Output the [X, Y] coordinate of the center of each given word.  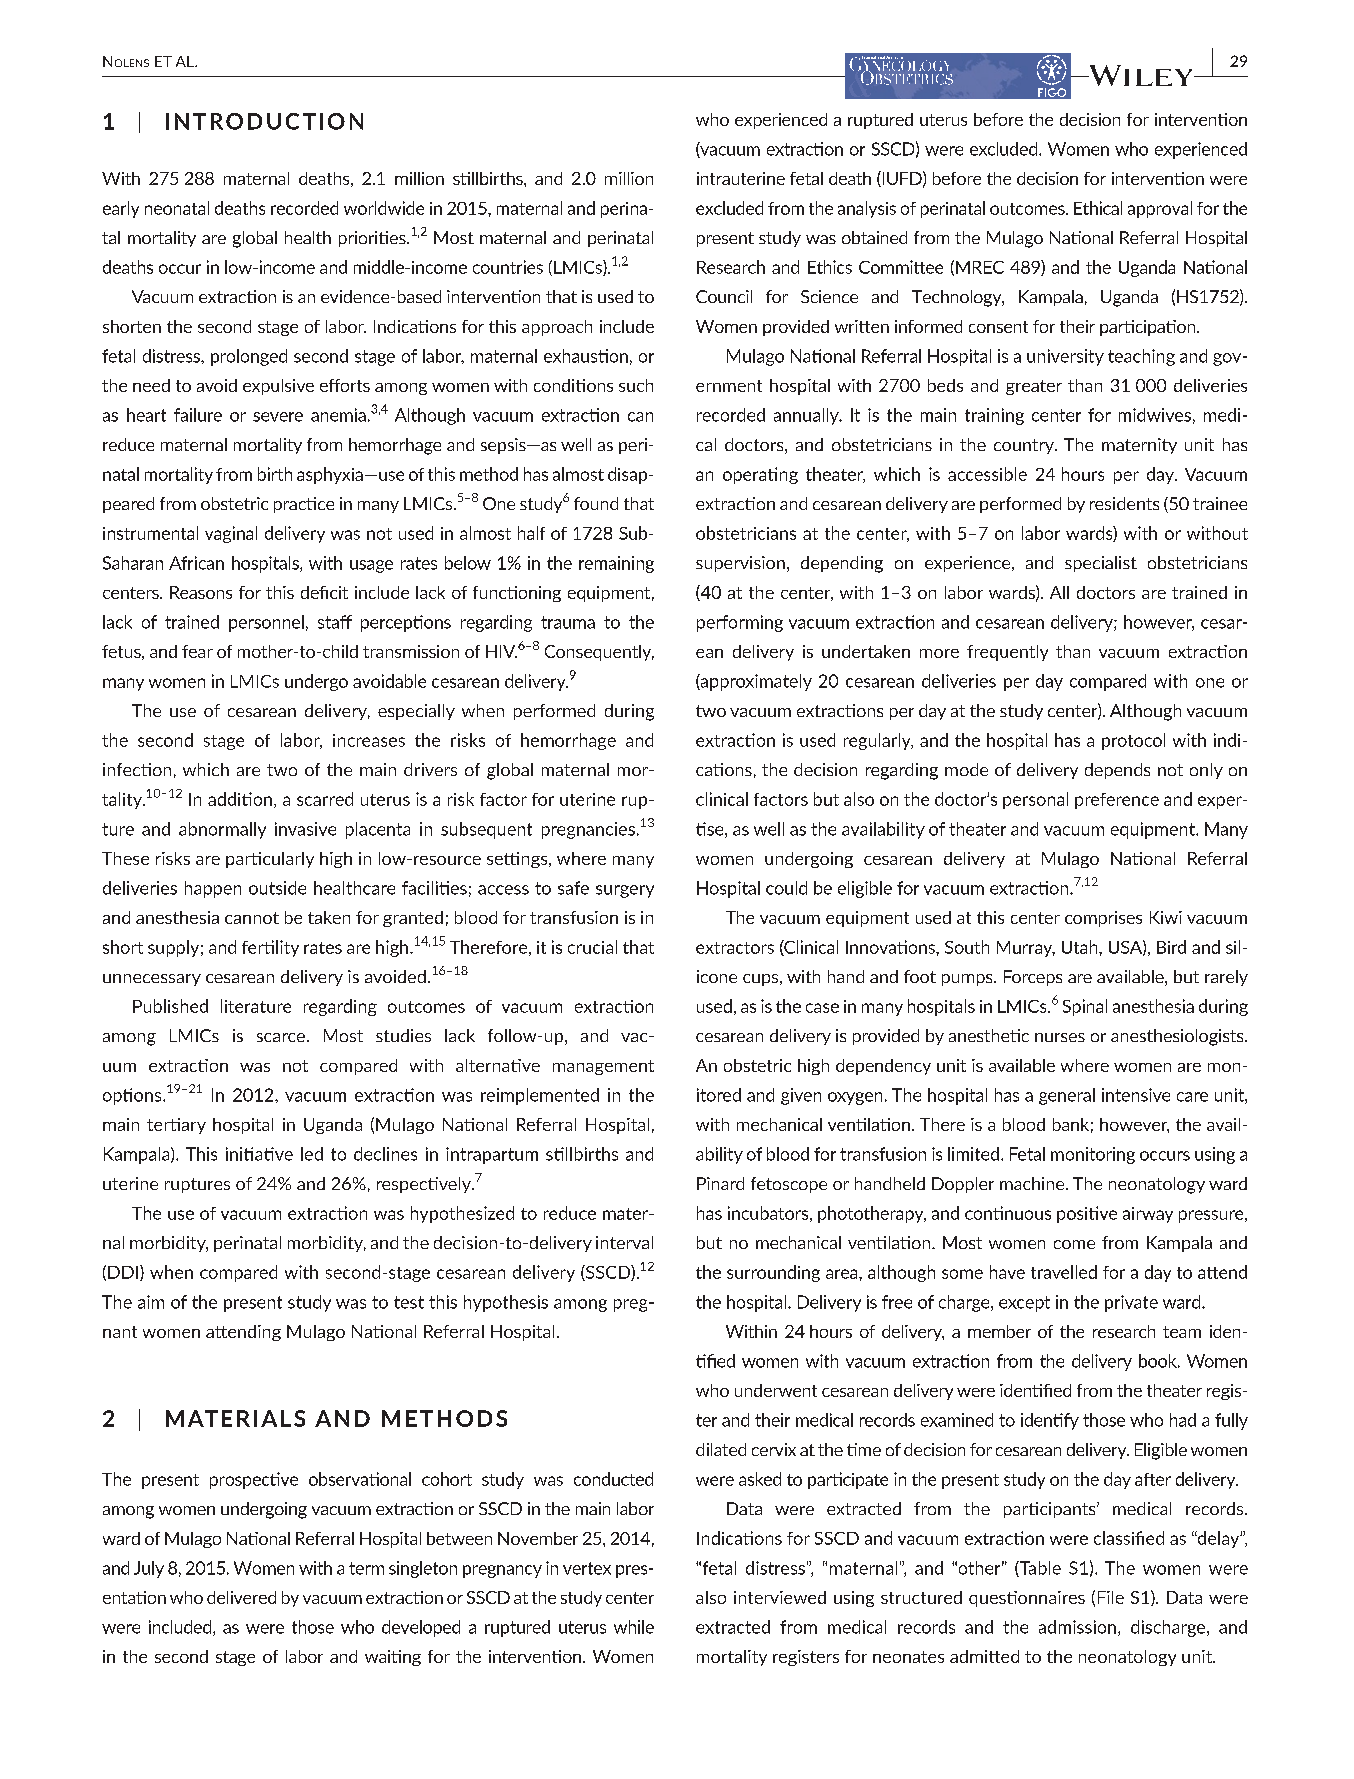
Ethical [1098, 208]
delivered [241, 1597]
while [634, 1627]
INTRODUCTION [264, 121]
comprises [1103, 919]
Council [724, 296]
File [1111, 1597]
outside [277, 888]
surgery [625, 891]
